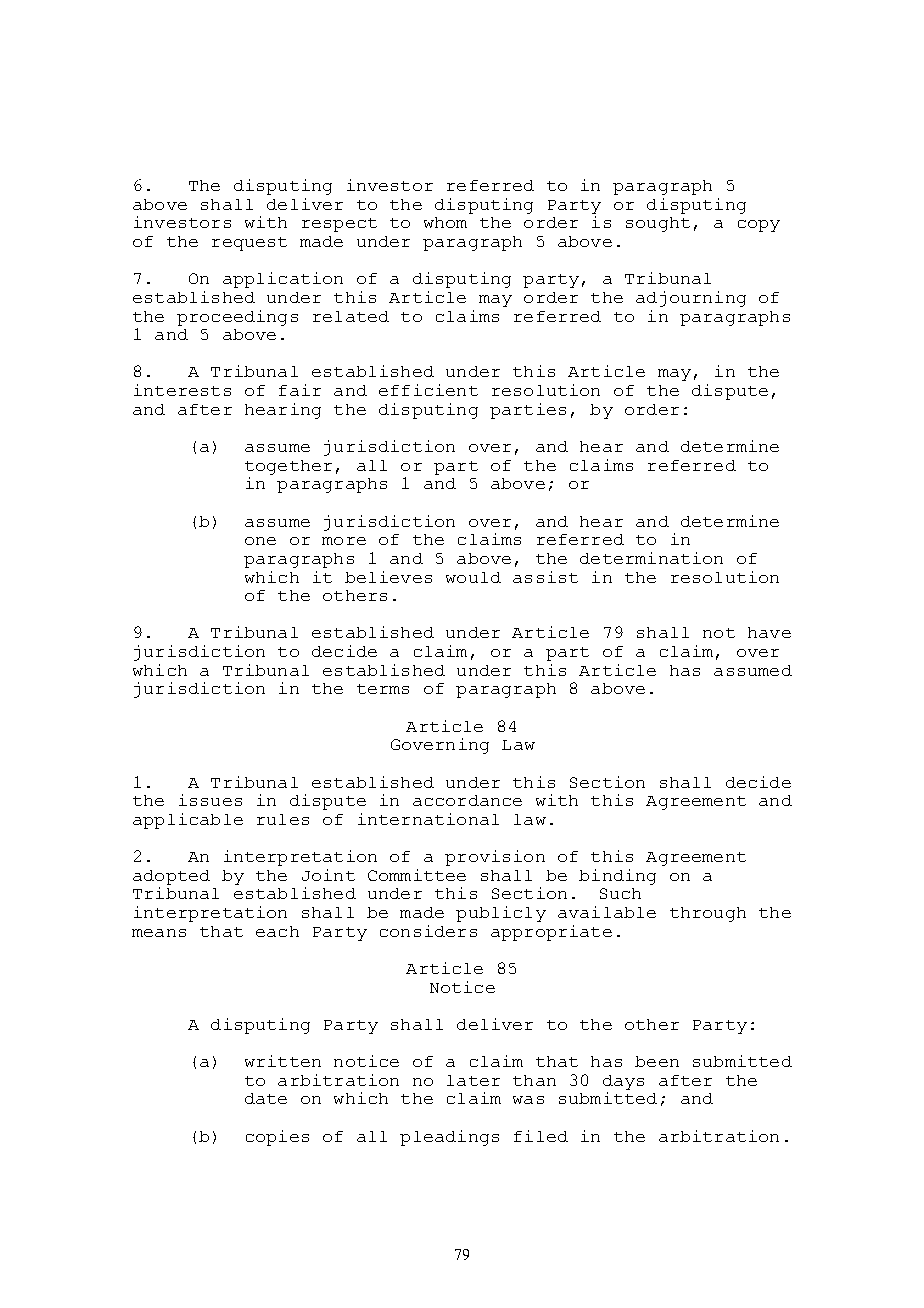  I want to click on whom, so click(445, 222).
